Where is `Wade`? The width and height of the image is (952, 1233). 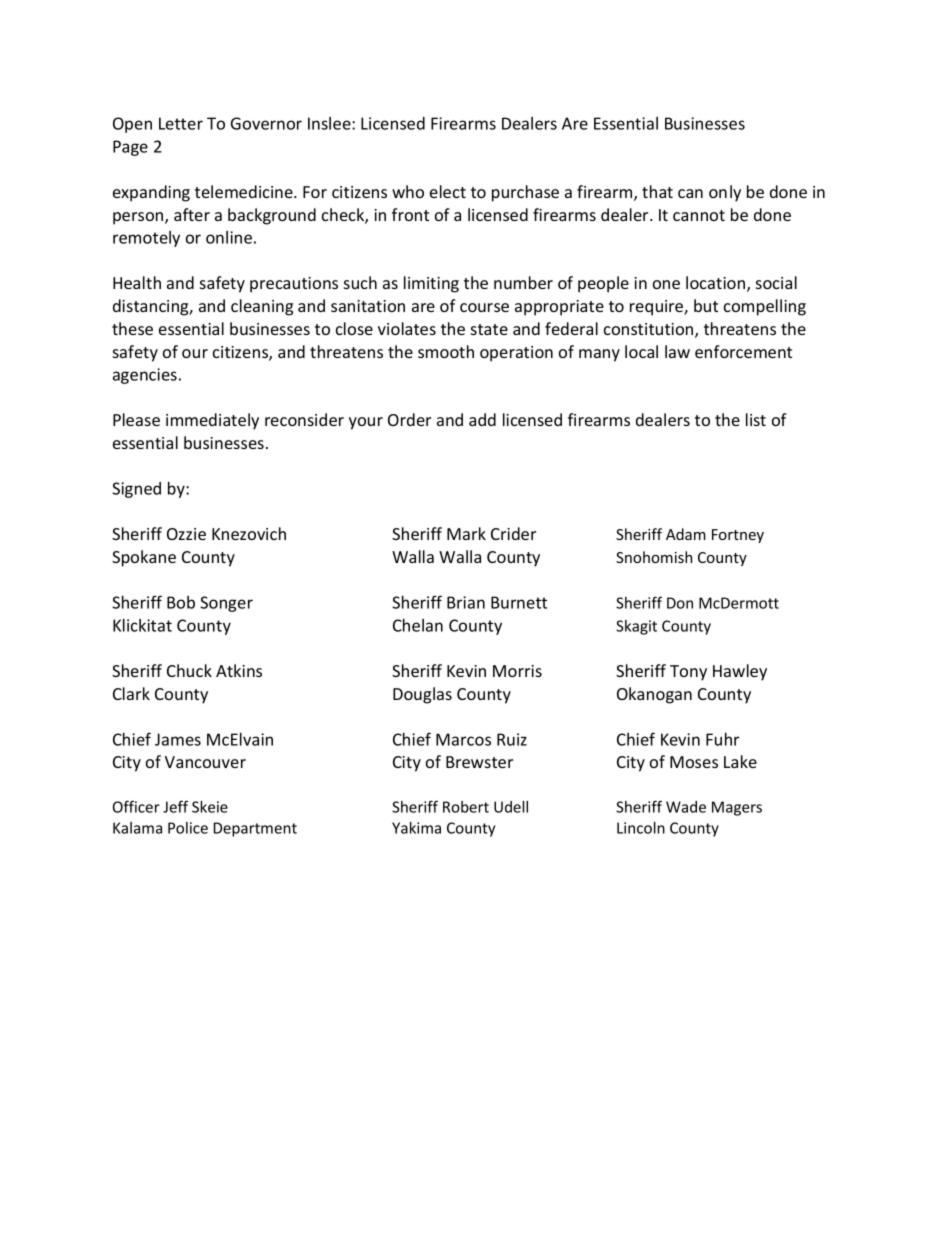 Wade is located at coordinates (686, 807).
